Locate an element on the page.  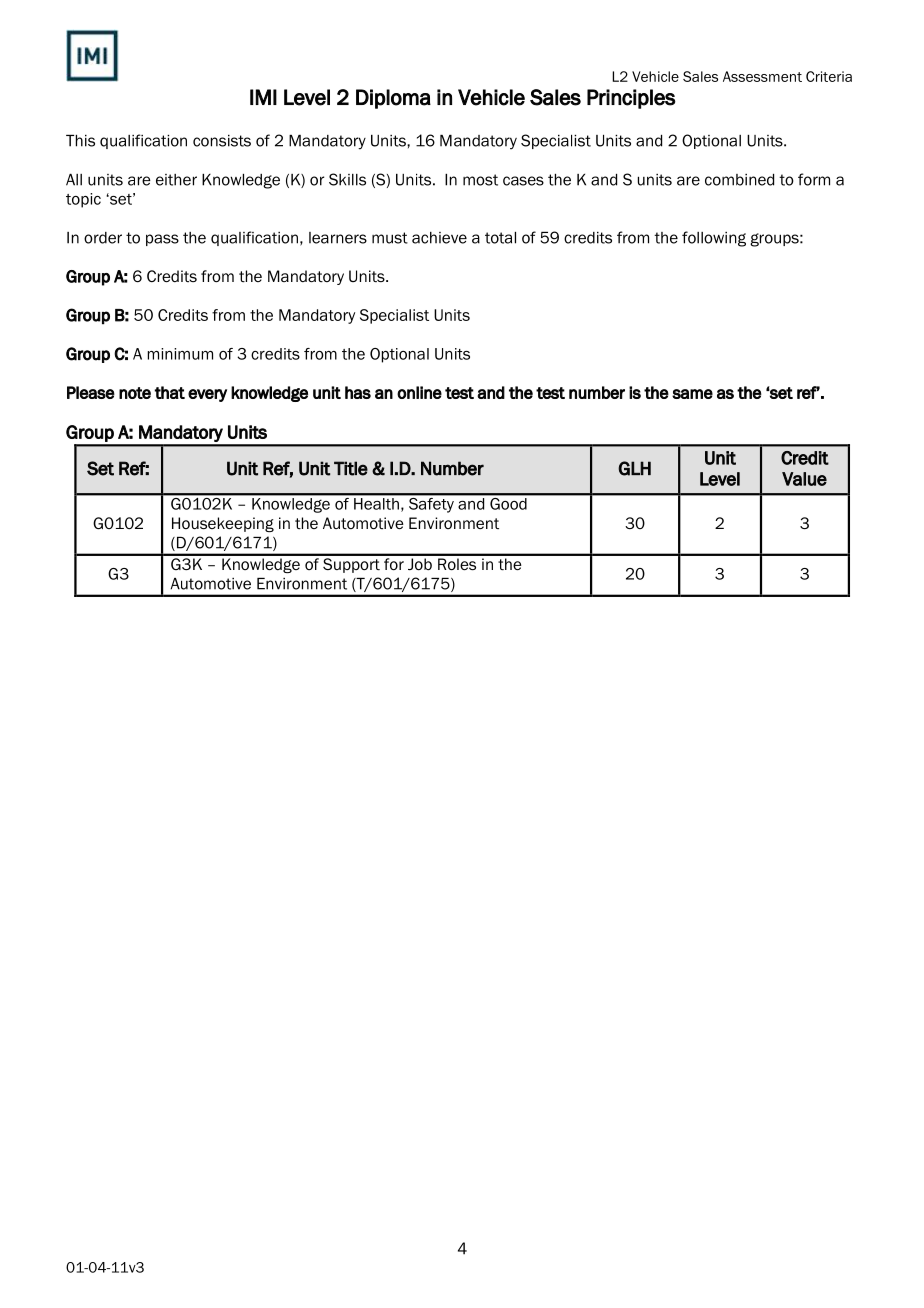
has is located at coordinates (358, 392).
